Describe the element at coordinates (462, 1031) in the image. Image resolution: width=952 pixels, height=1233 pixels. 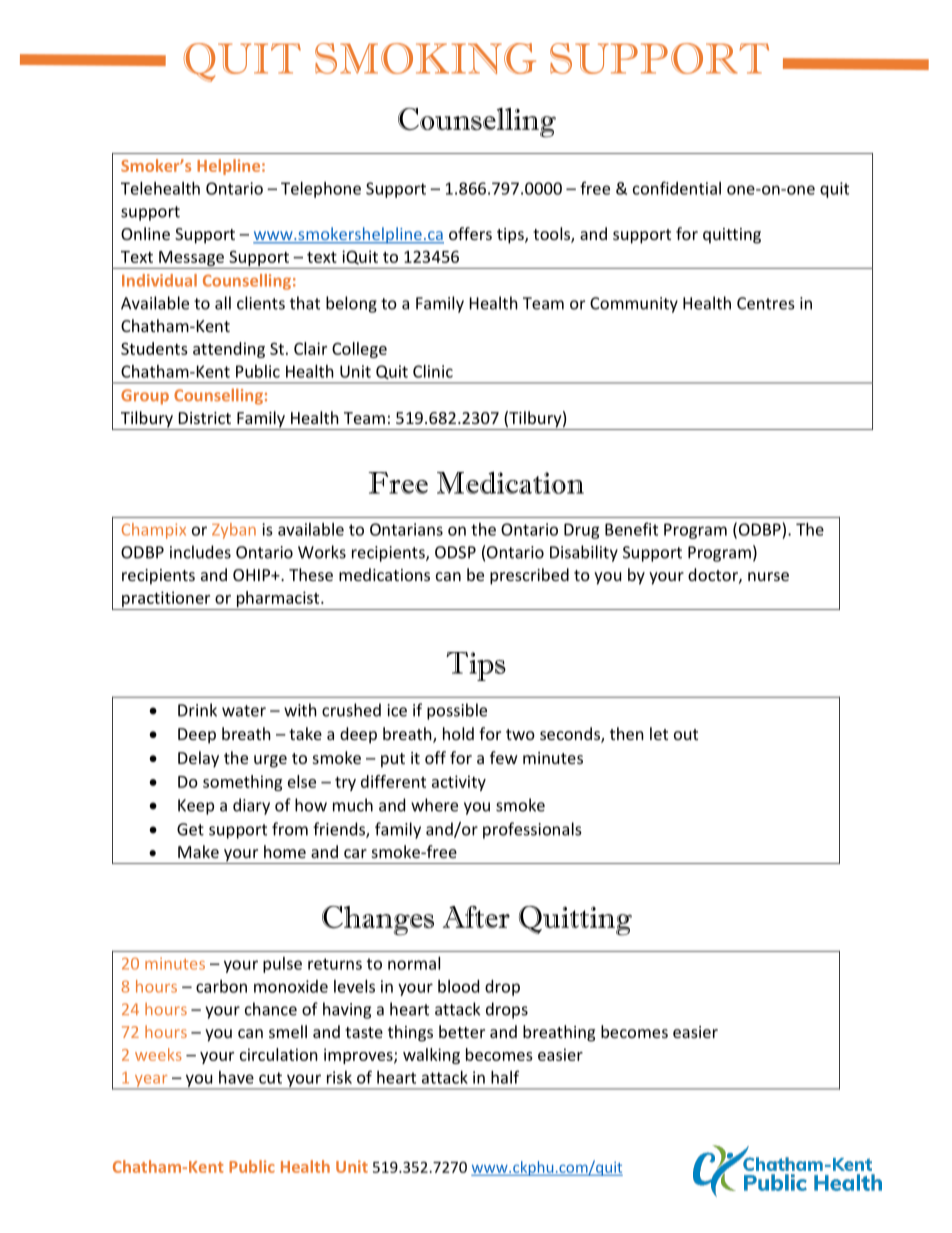
I see `better` at that location.
